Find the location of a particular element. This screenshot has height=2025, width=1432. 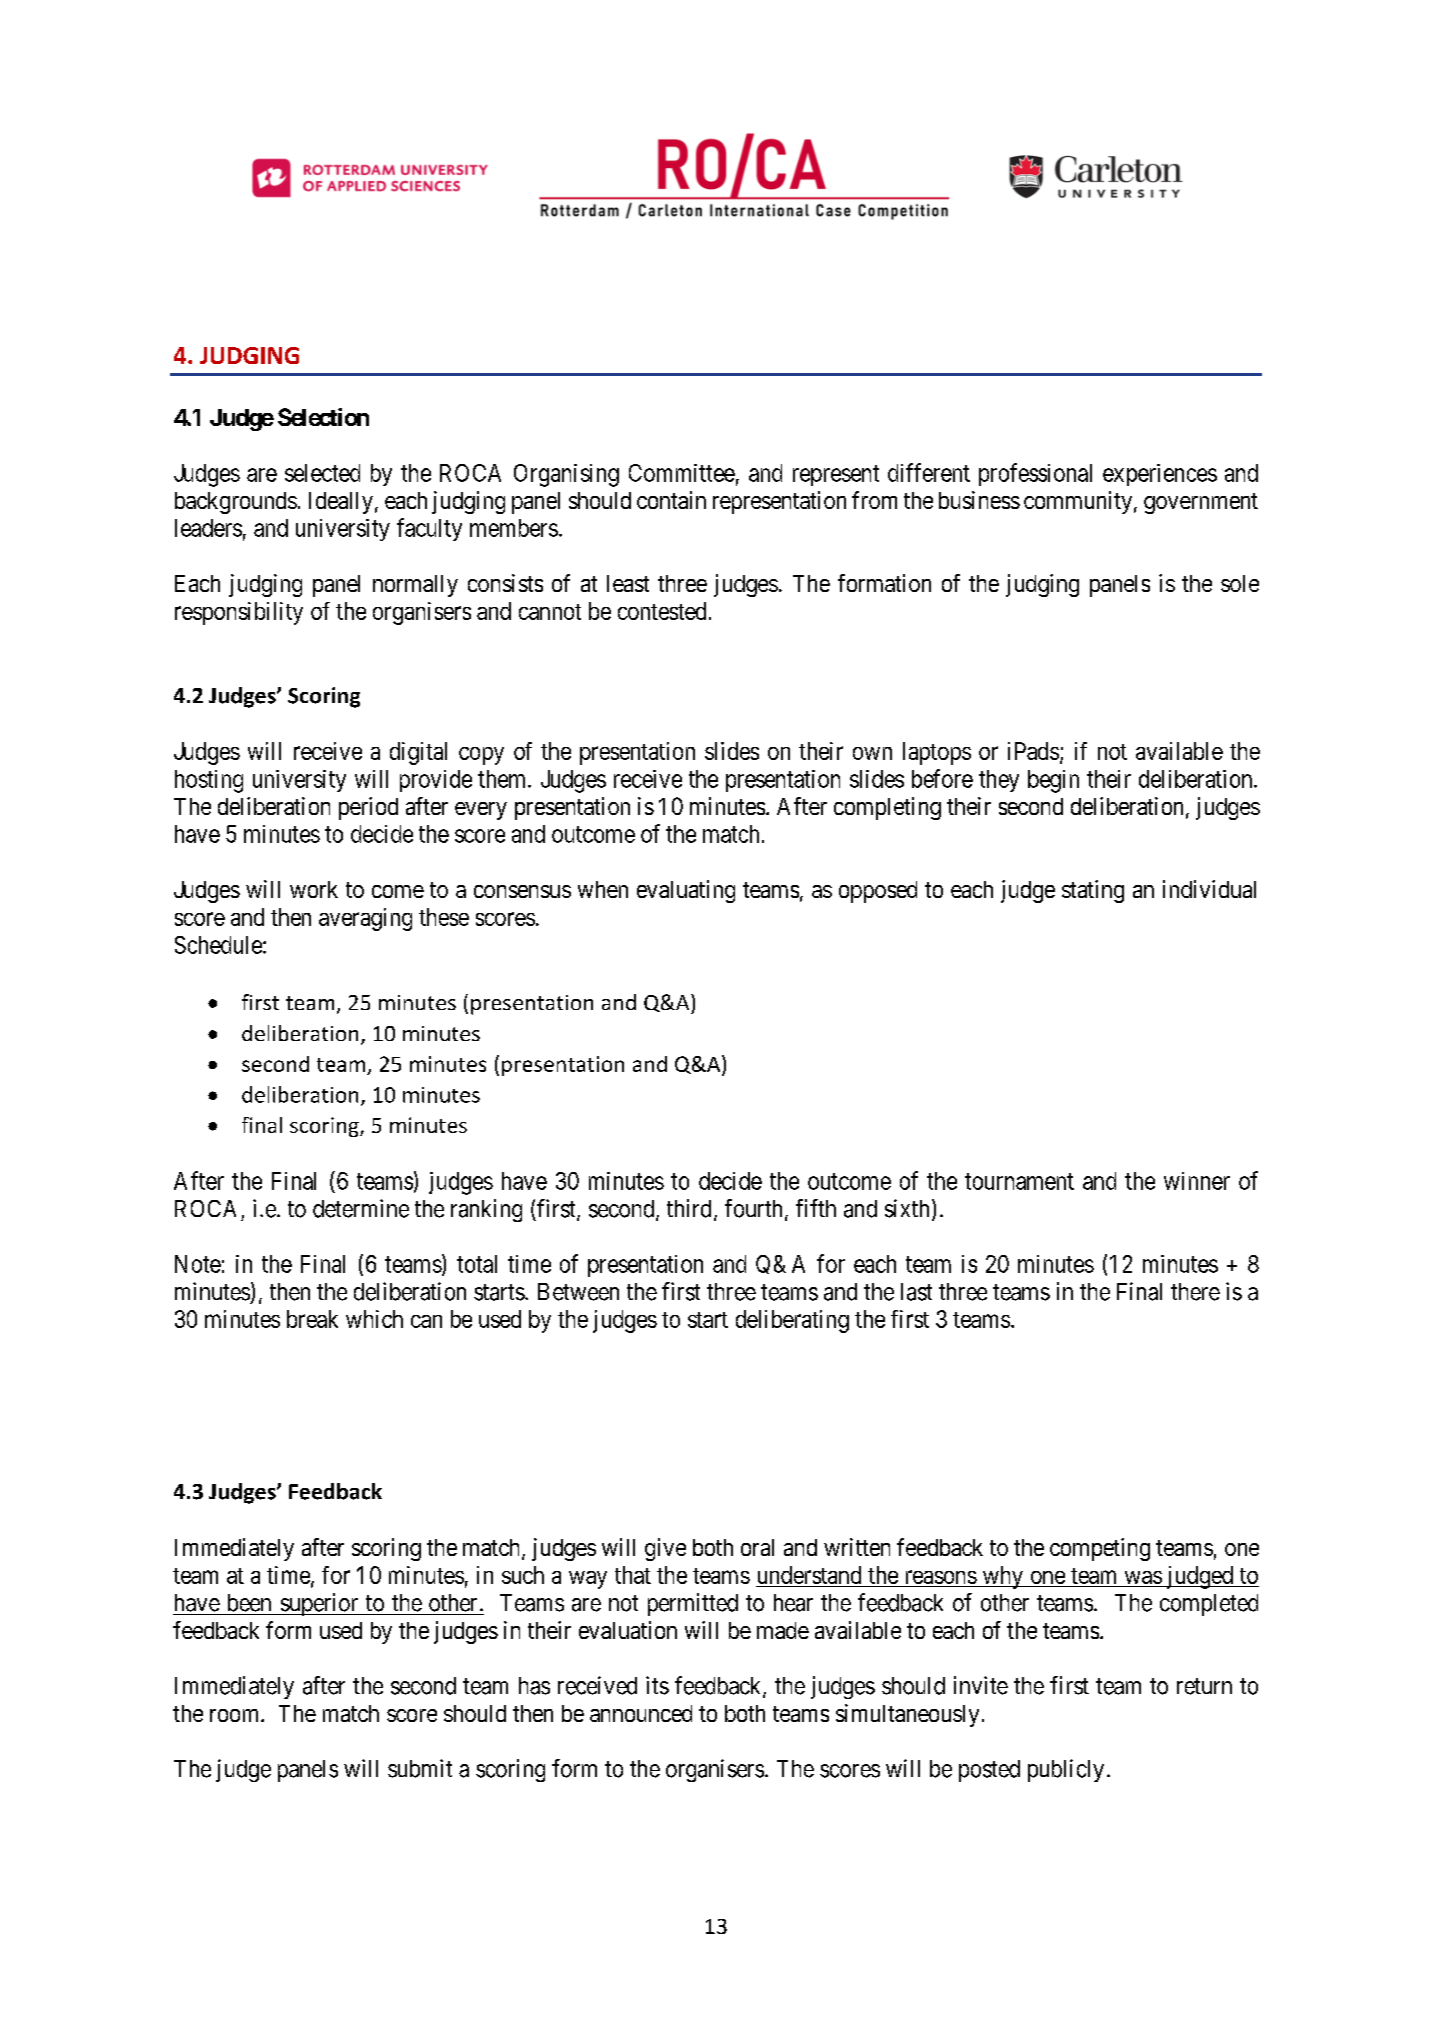

period is located at coordinates (368, 808).
